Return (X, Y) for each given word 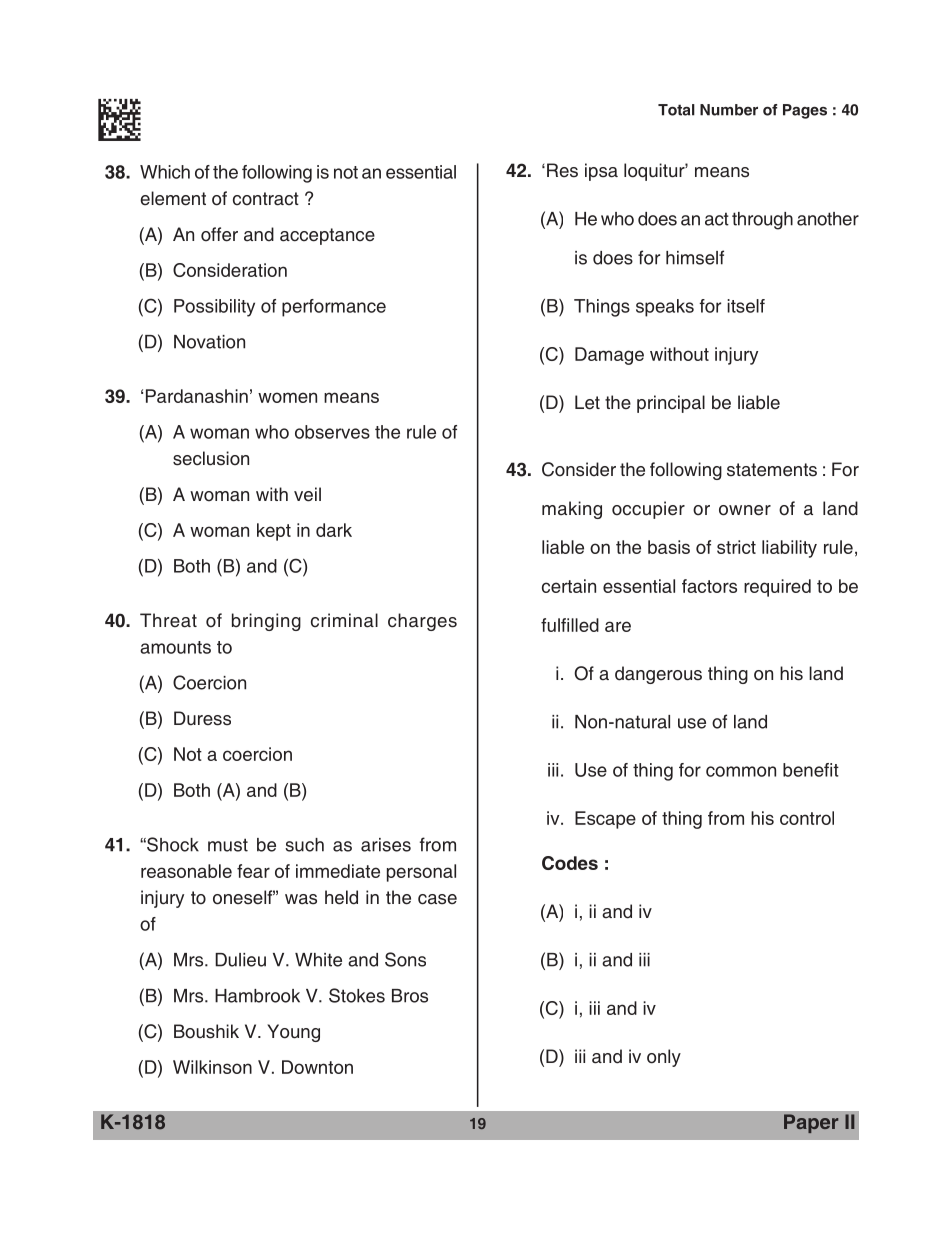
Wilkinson (212, 1067)
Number (729, 110)
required (777, 588)
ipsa (601, 172)
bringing (266, 622)
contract (266, 199)
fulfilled (570, 625)
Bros (410, 996)
